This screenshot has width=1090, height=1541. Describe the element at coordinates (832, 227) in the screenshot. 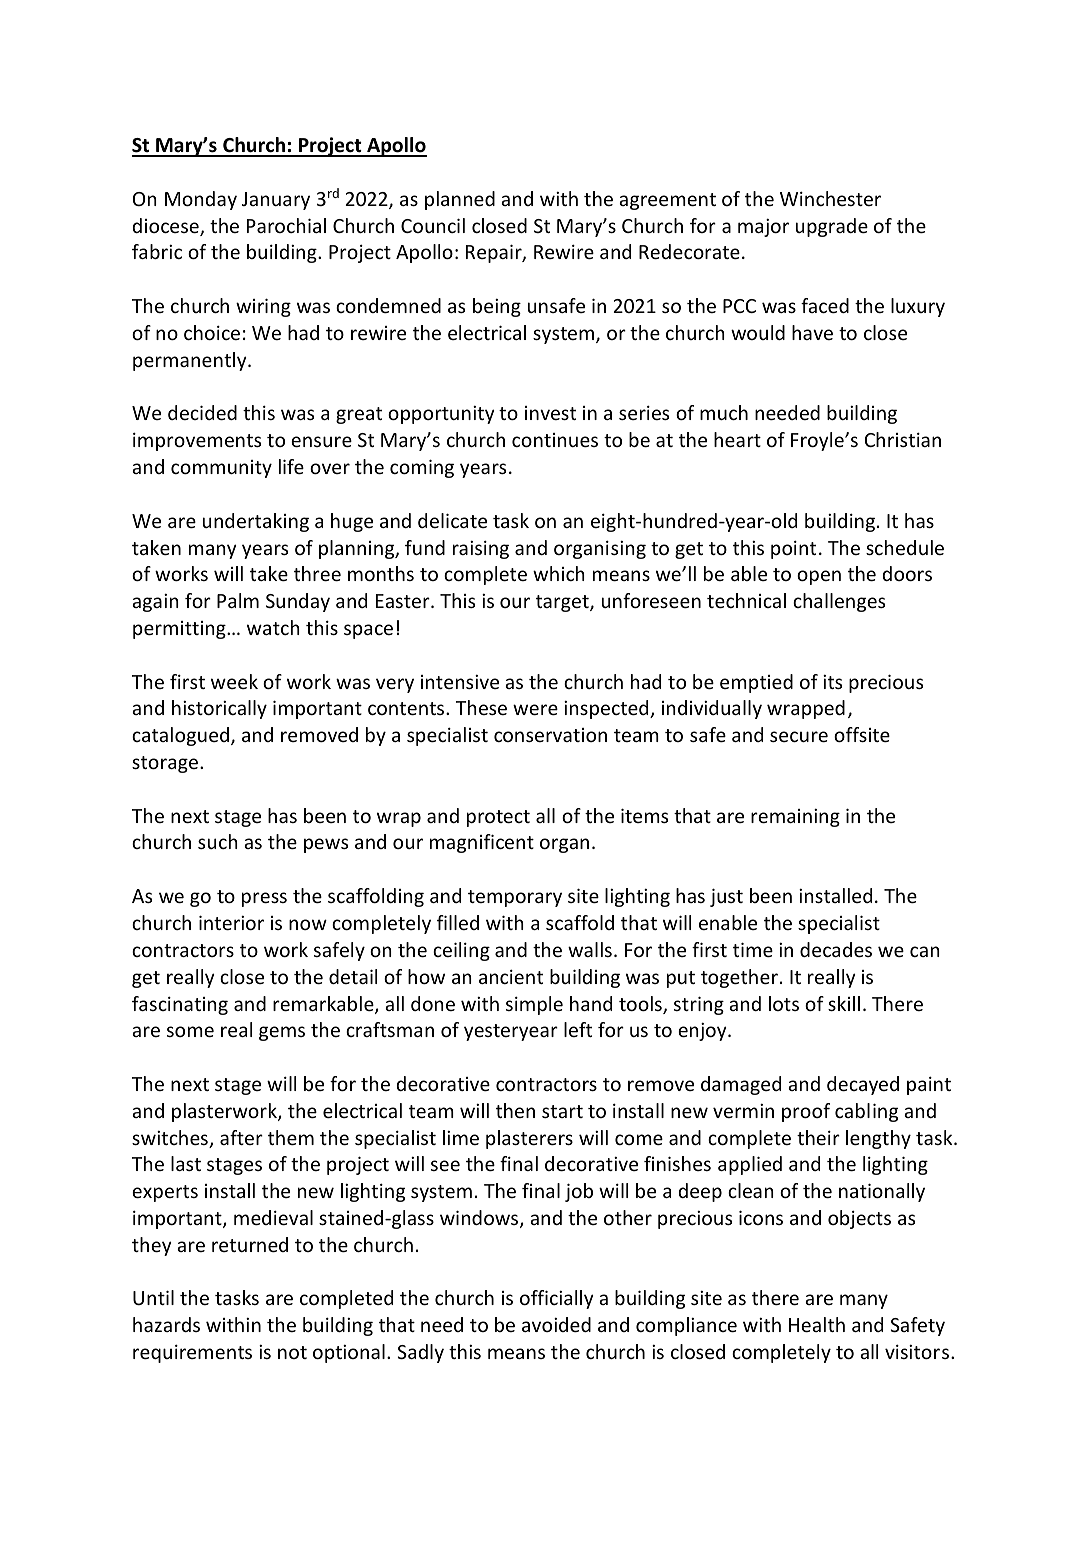

I see `upgrade` at that location.
